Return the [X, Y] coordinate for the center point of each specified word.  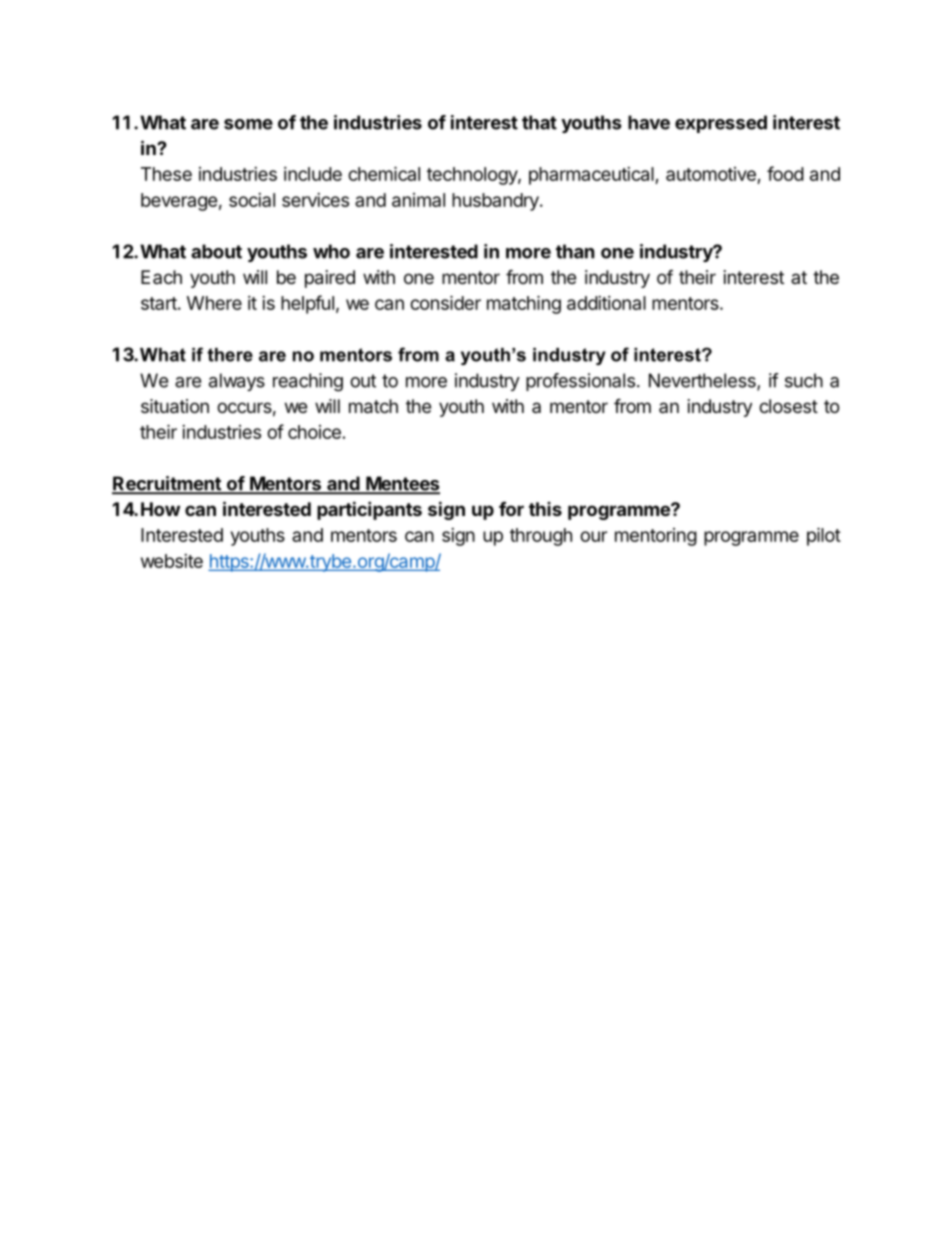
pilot [824, 536]
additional [606, 303]
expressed [721, 124]
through [541, 537]
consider [445, 302]
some [248, 124]
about [216, 251]
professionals [580, 382]
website [172, 561]
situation [175, 406]
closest [788, 406]
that [539, 122]
